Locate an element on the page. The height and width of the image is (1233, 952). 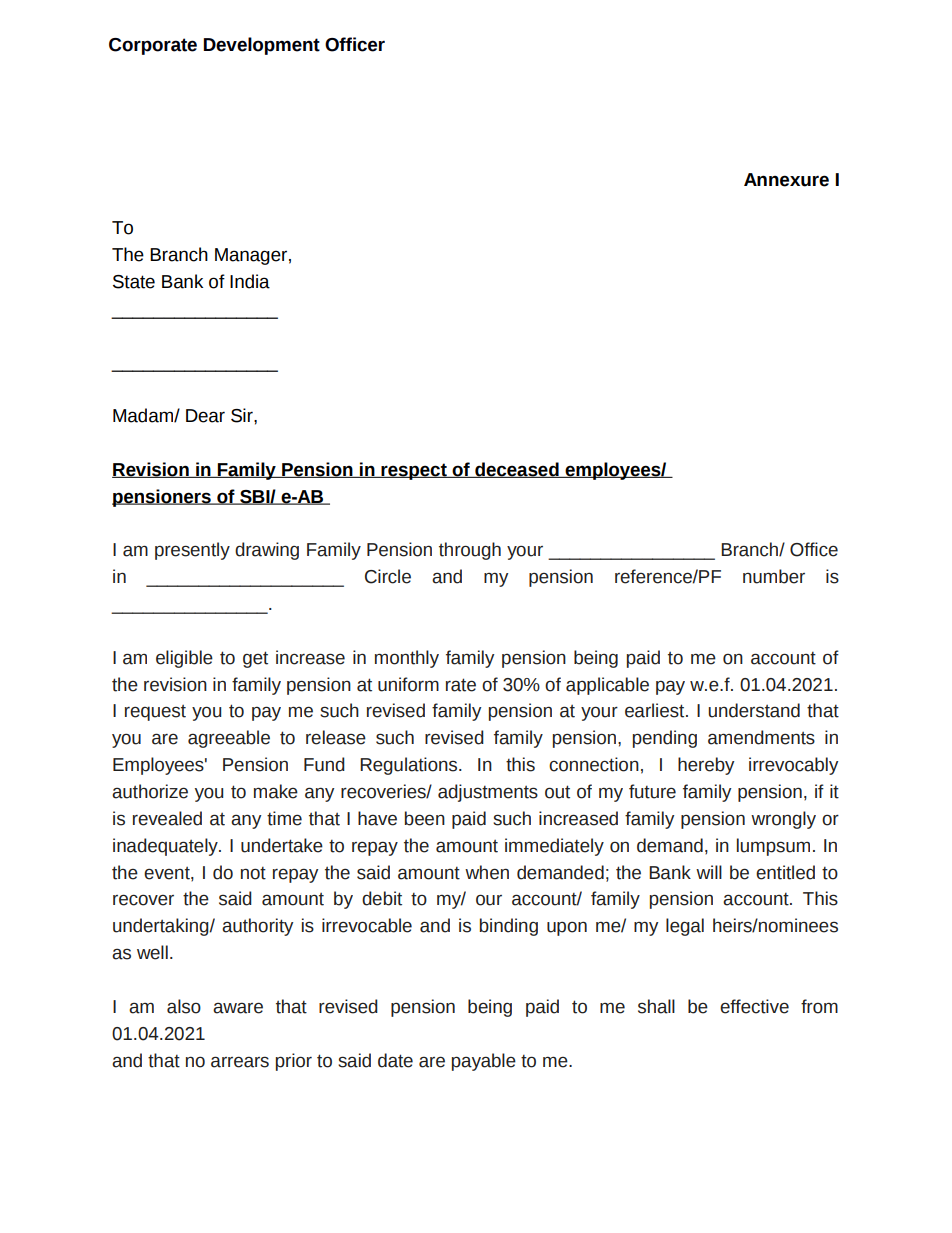
presently is located at coordinates (192, 551).
